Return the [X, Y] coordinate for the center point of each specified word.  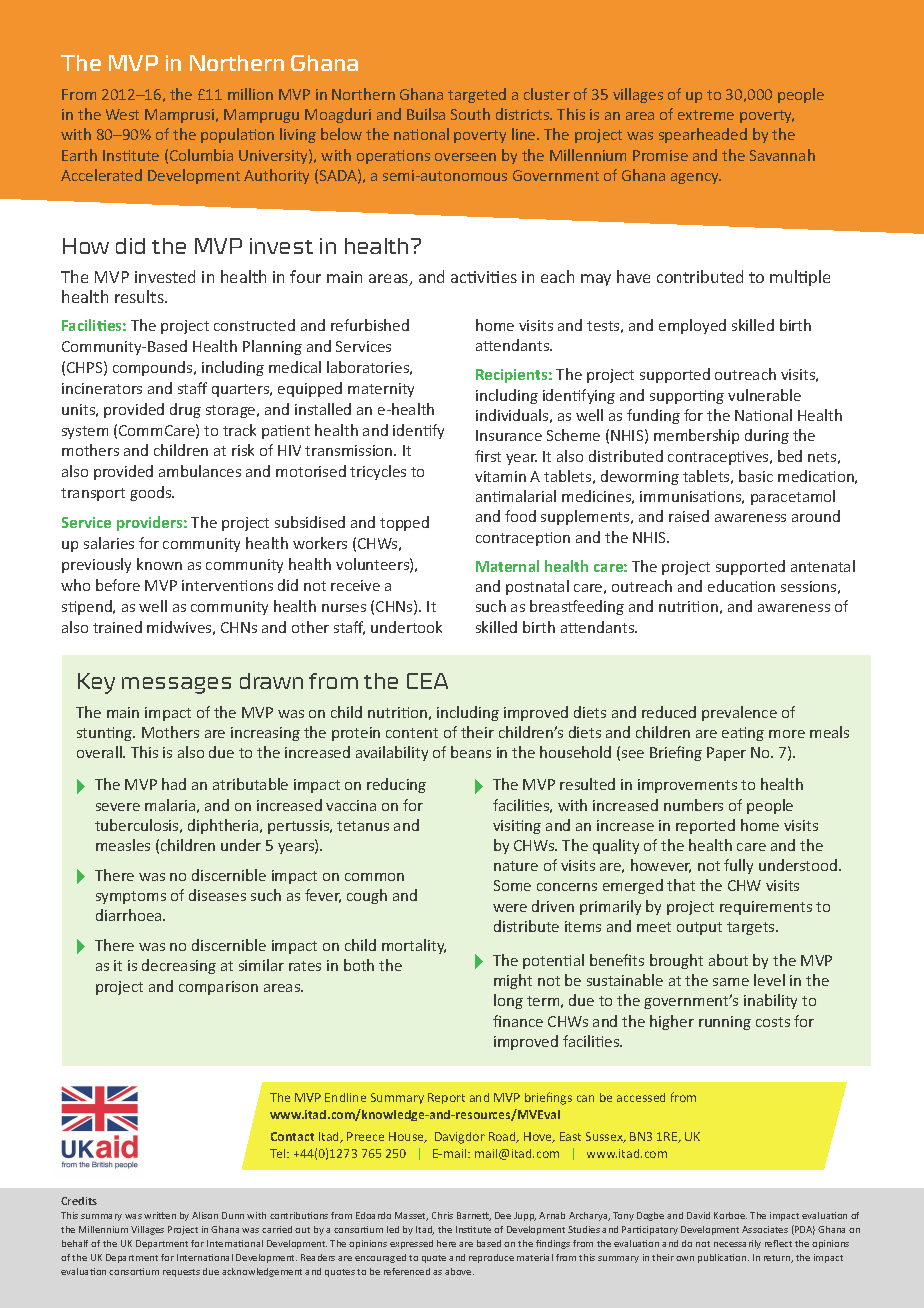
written [160, 1215]
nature [516, 866]
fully [738, 866]
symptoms [131, 897]
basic [756, 476]
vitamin [500, 476]
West [122, 114]
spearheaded [703, 135]
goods [152, 493]
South [470, 114]
